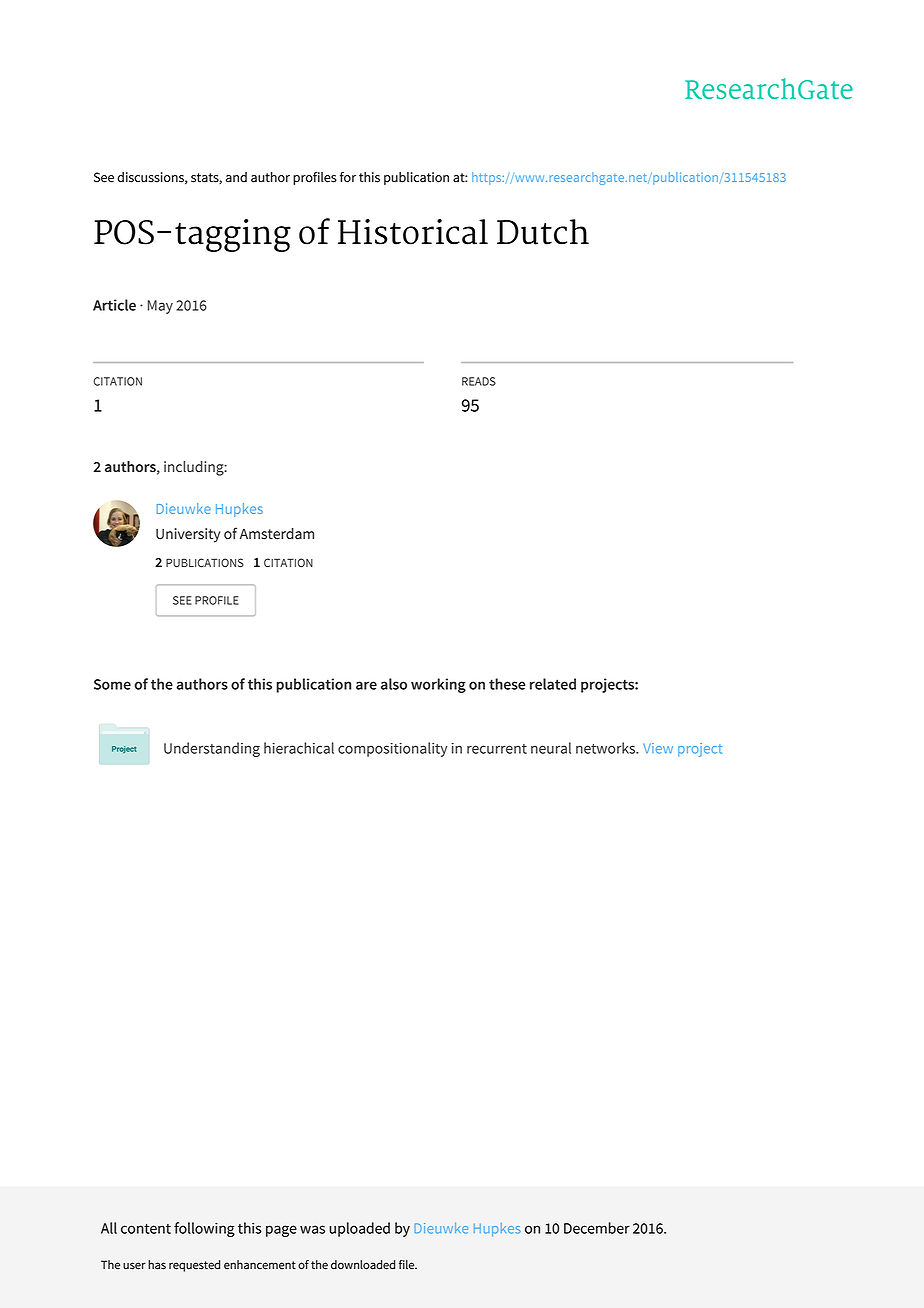 The image size is (924, 1308). I want to click on Dutch, so click(543, 232).
